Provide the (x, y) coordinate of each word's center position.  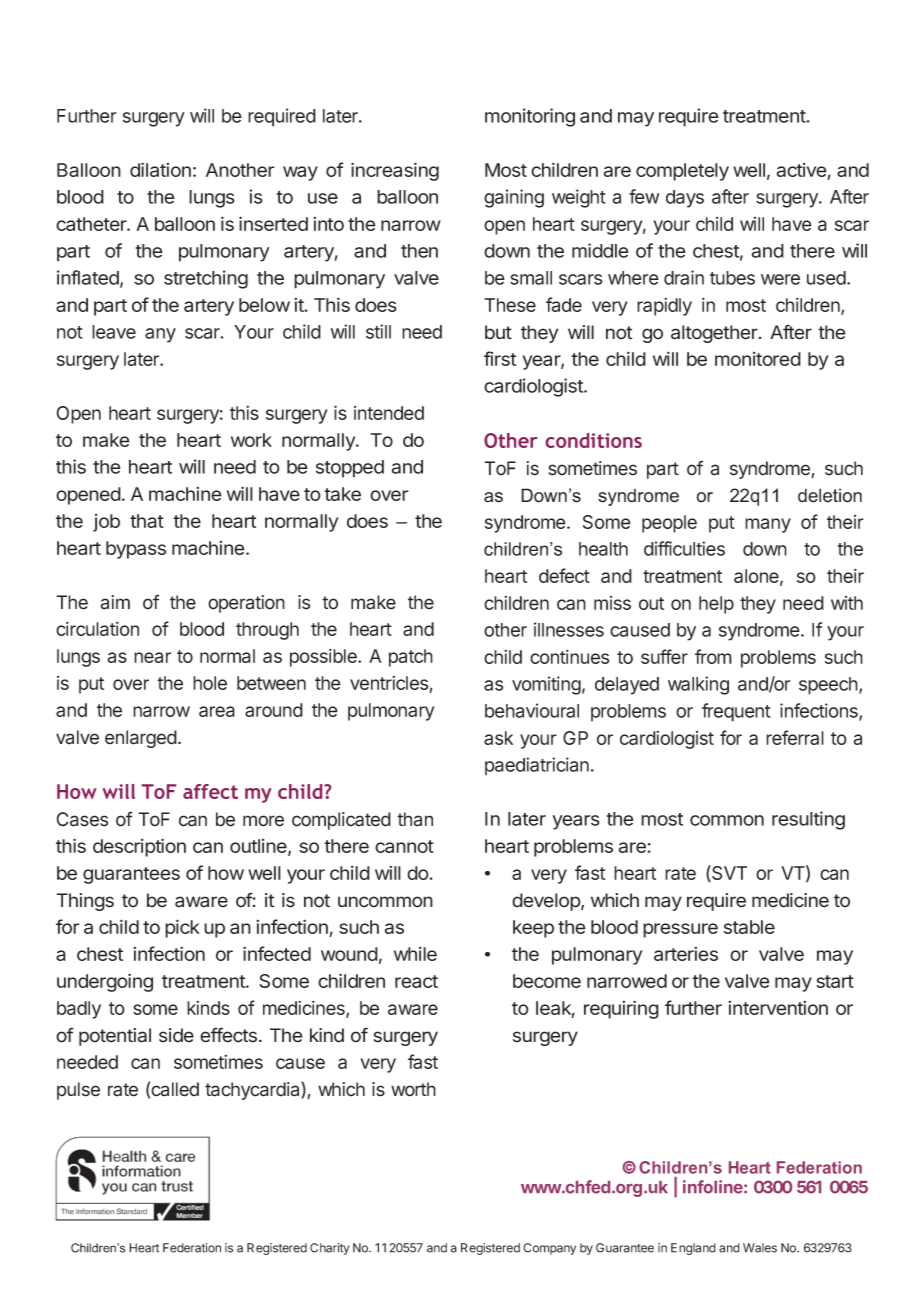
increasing (395, 171)
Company (549, 1249)
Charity (330, 1249)
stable (749, 927)
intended (389, 413)
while (415, 954)
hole (210, 683)
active (802, 170)
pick (182, 928)
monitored (758, 359)
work (251, 440)
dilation (160, 169)
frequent (736, 712)
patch (411, 658)
